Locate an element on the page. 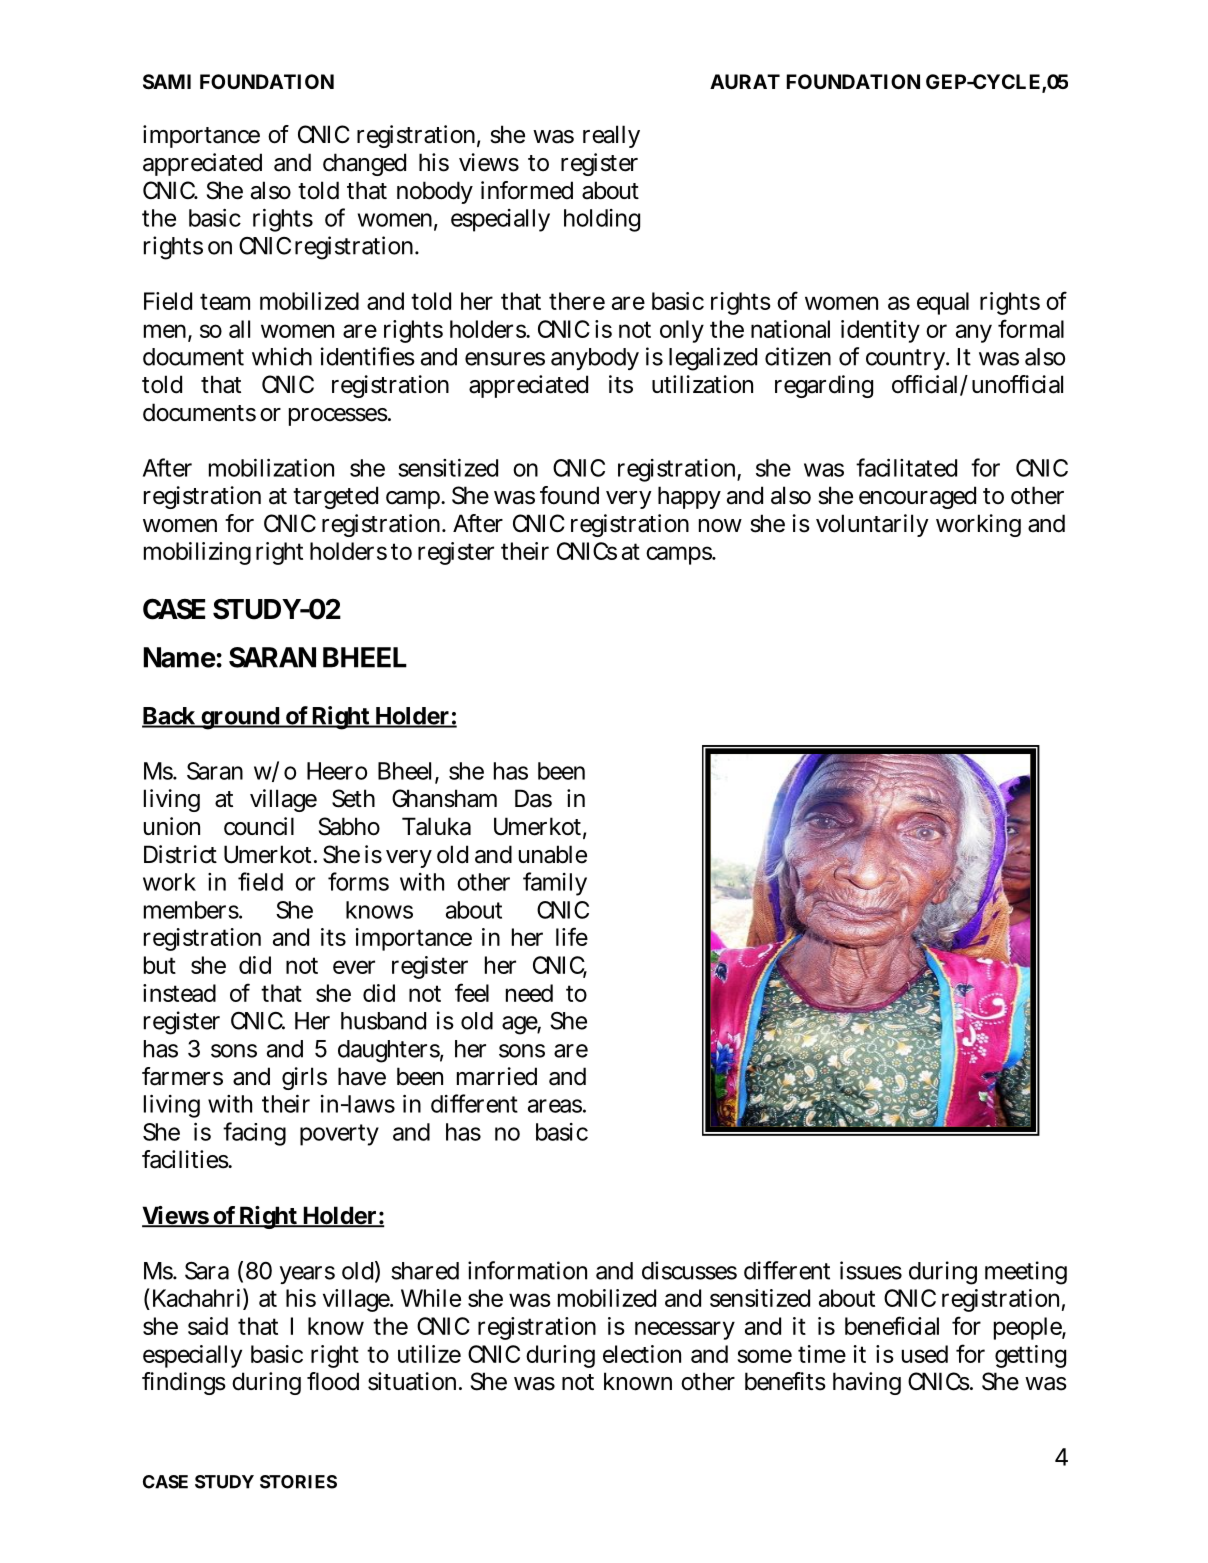 This document has height=1563, width=1208. STORIES is located at coordinates (298, 1482).
